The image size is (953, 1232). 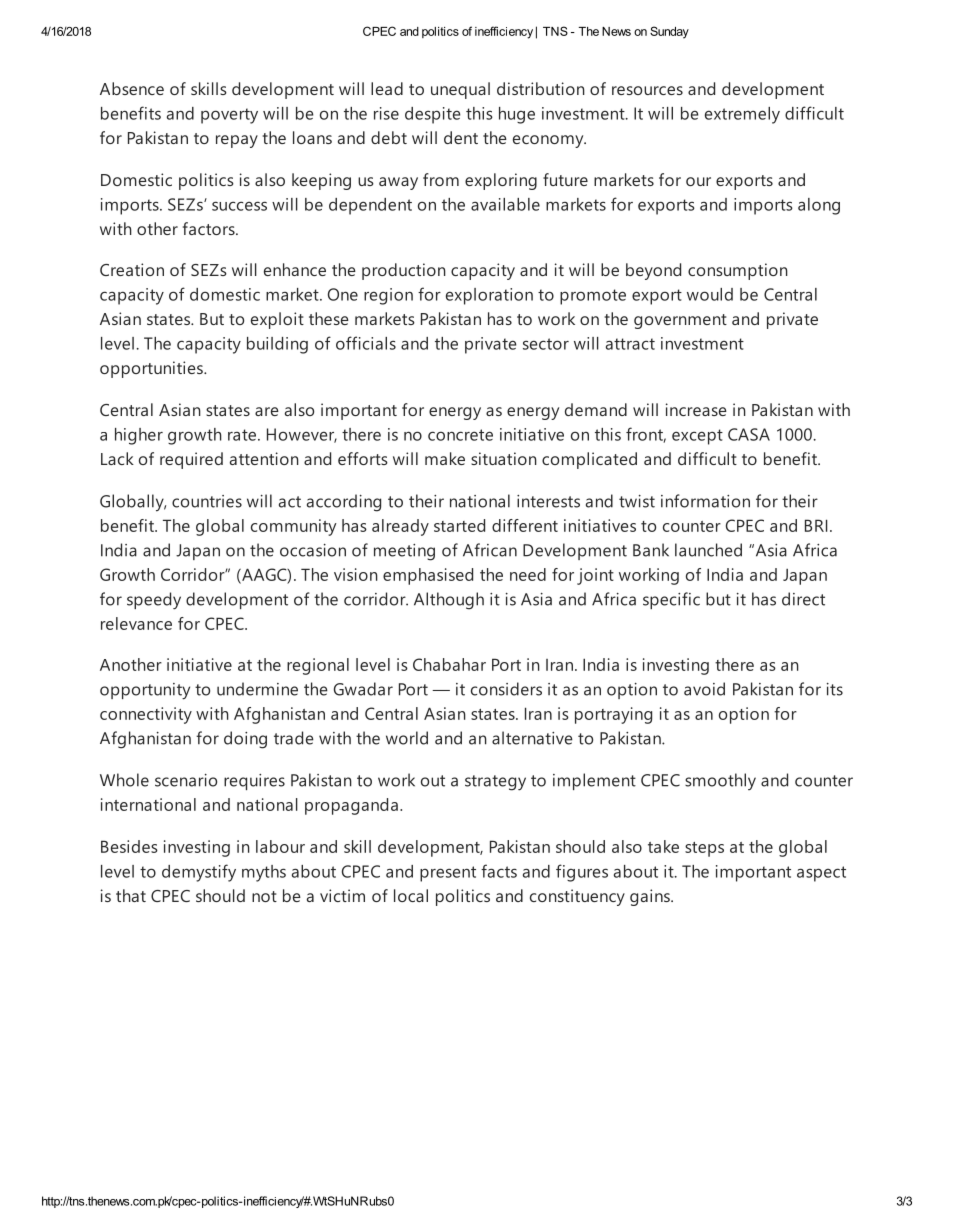 What do you see at coordinates (191, 460) in the screenshot?
I see `required` at bounding box center [191, 460].
